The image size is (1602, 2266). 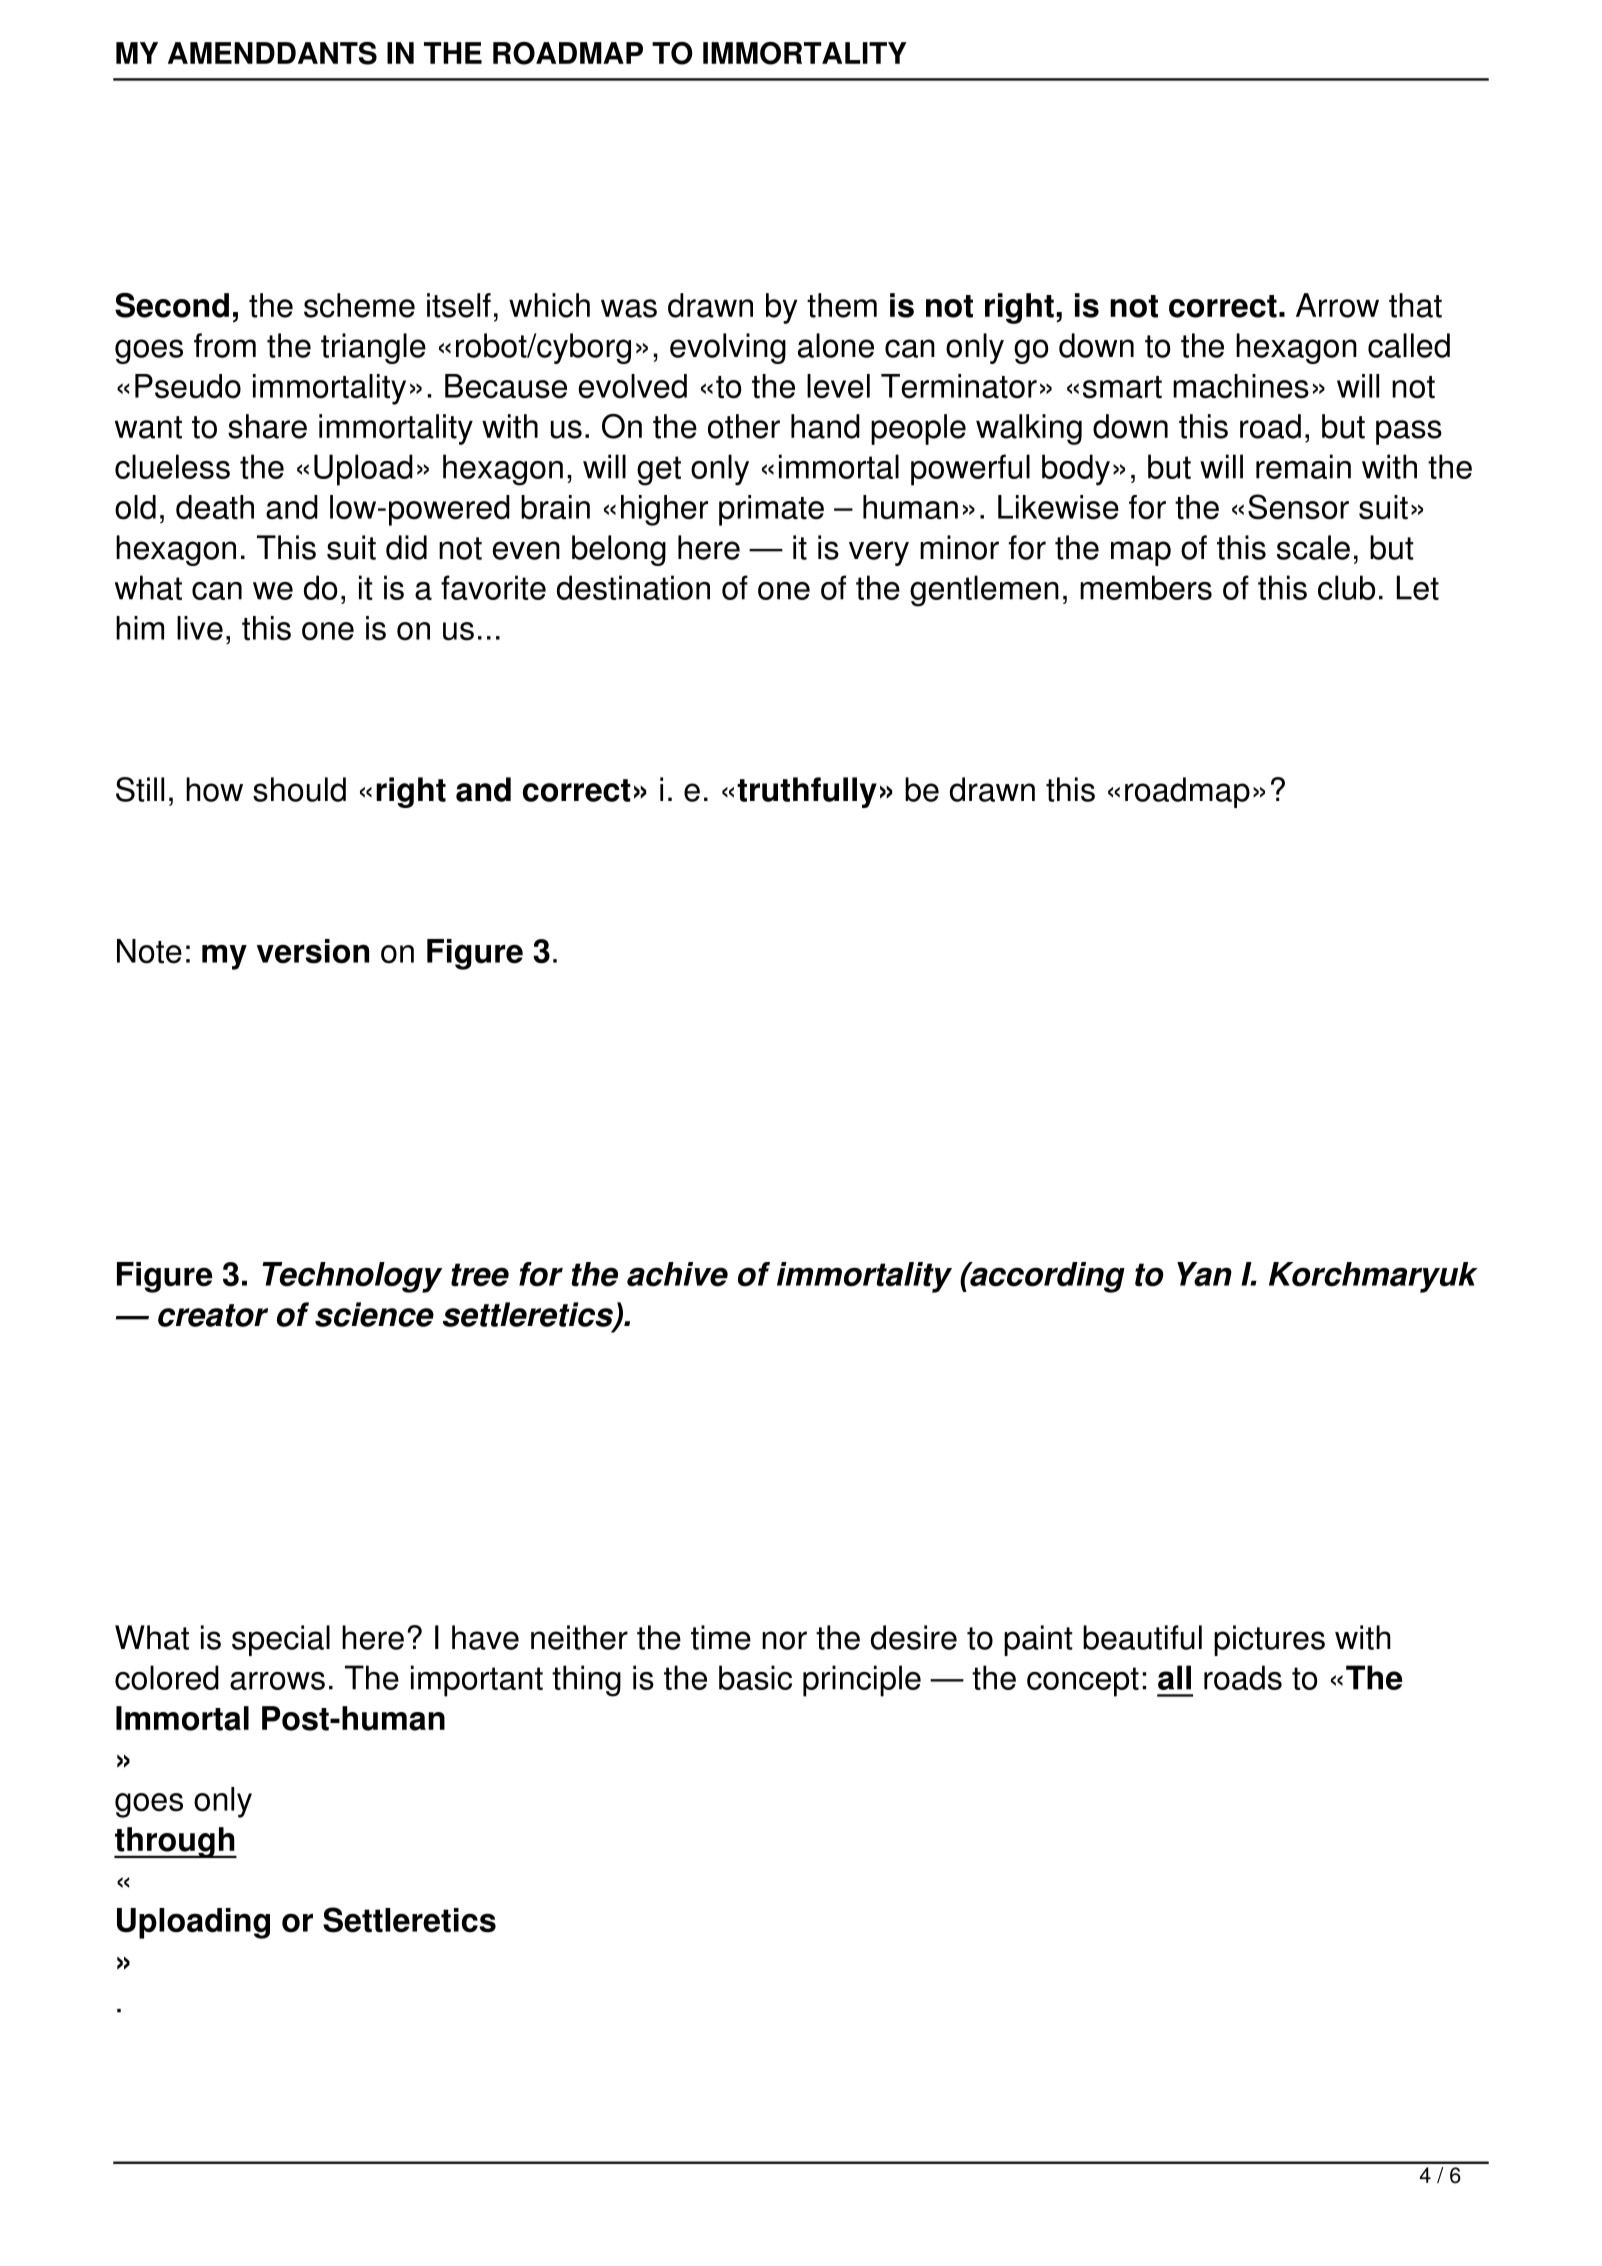 What do you see at coordinates (213, 1315) in the screenshot?
I see `creator` at bounding box center [213, 1315].
